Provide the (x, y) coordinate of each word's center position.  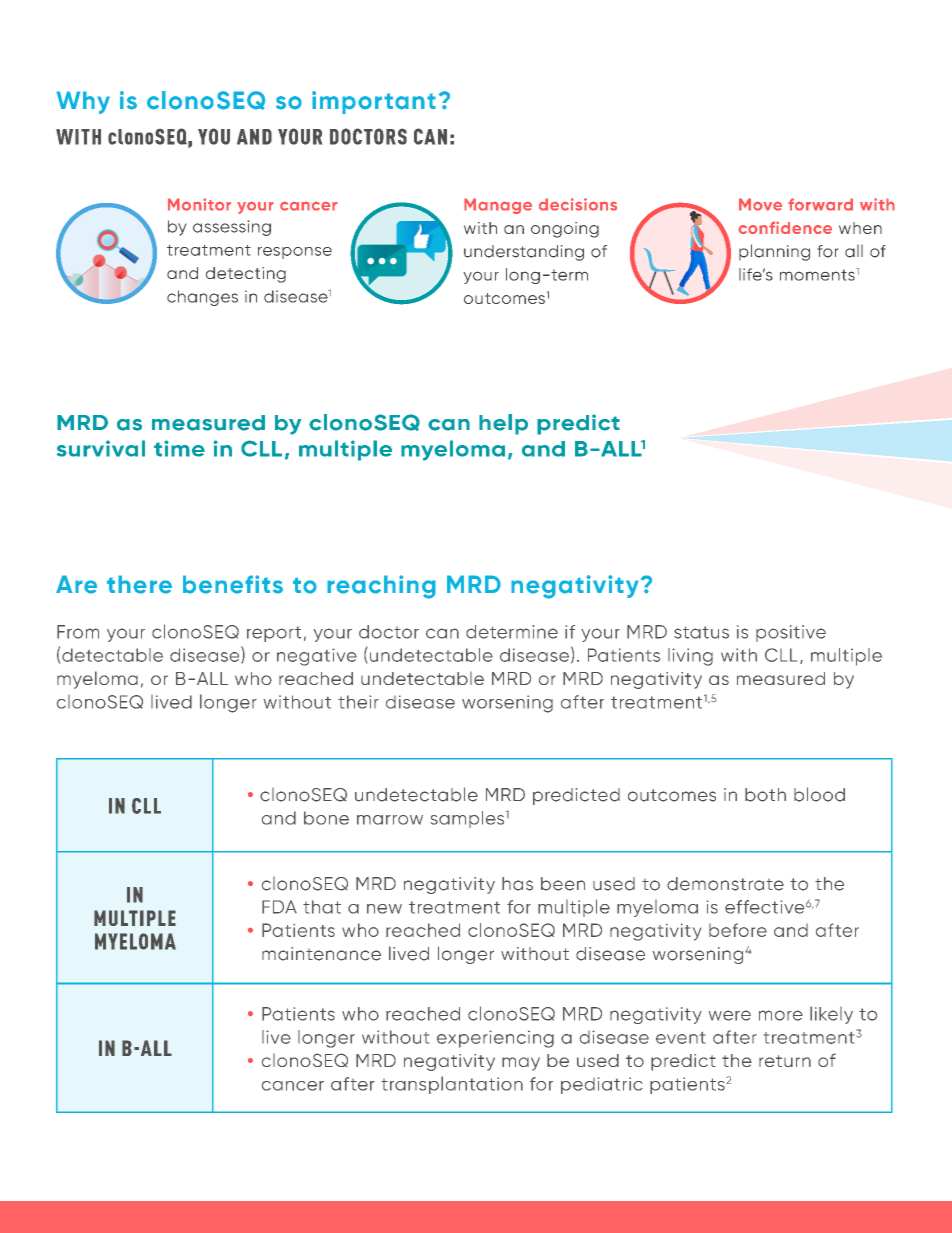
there (139, 584)
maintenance (321, 954)
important (374, 102)
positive (791, 633)
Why (83, 102)
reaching (381, 587)
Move (760, 204)
